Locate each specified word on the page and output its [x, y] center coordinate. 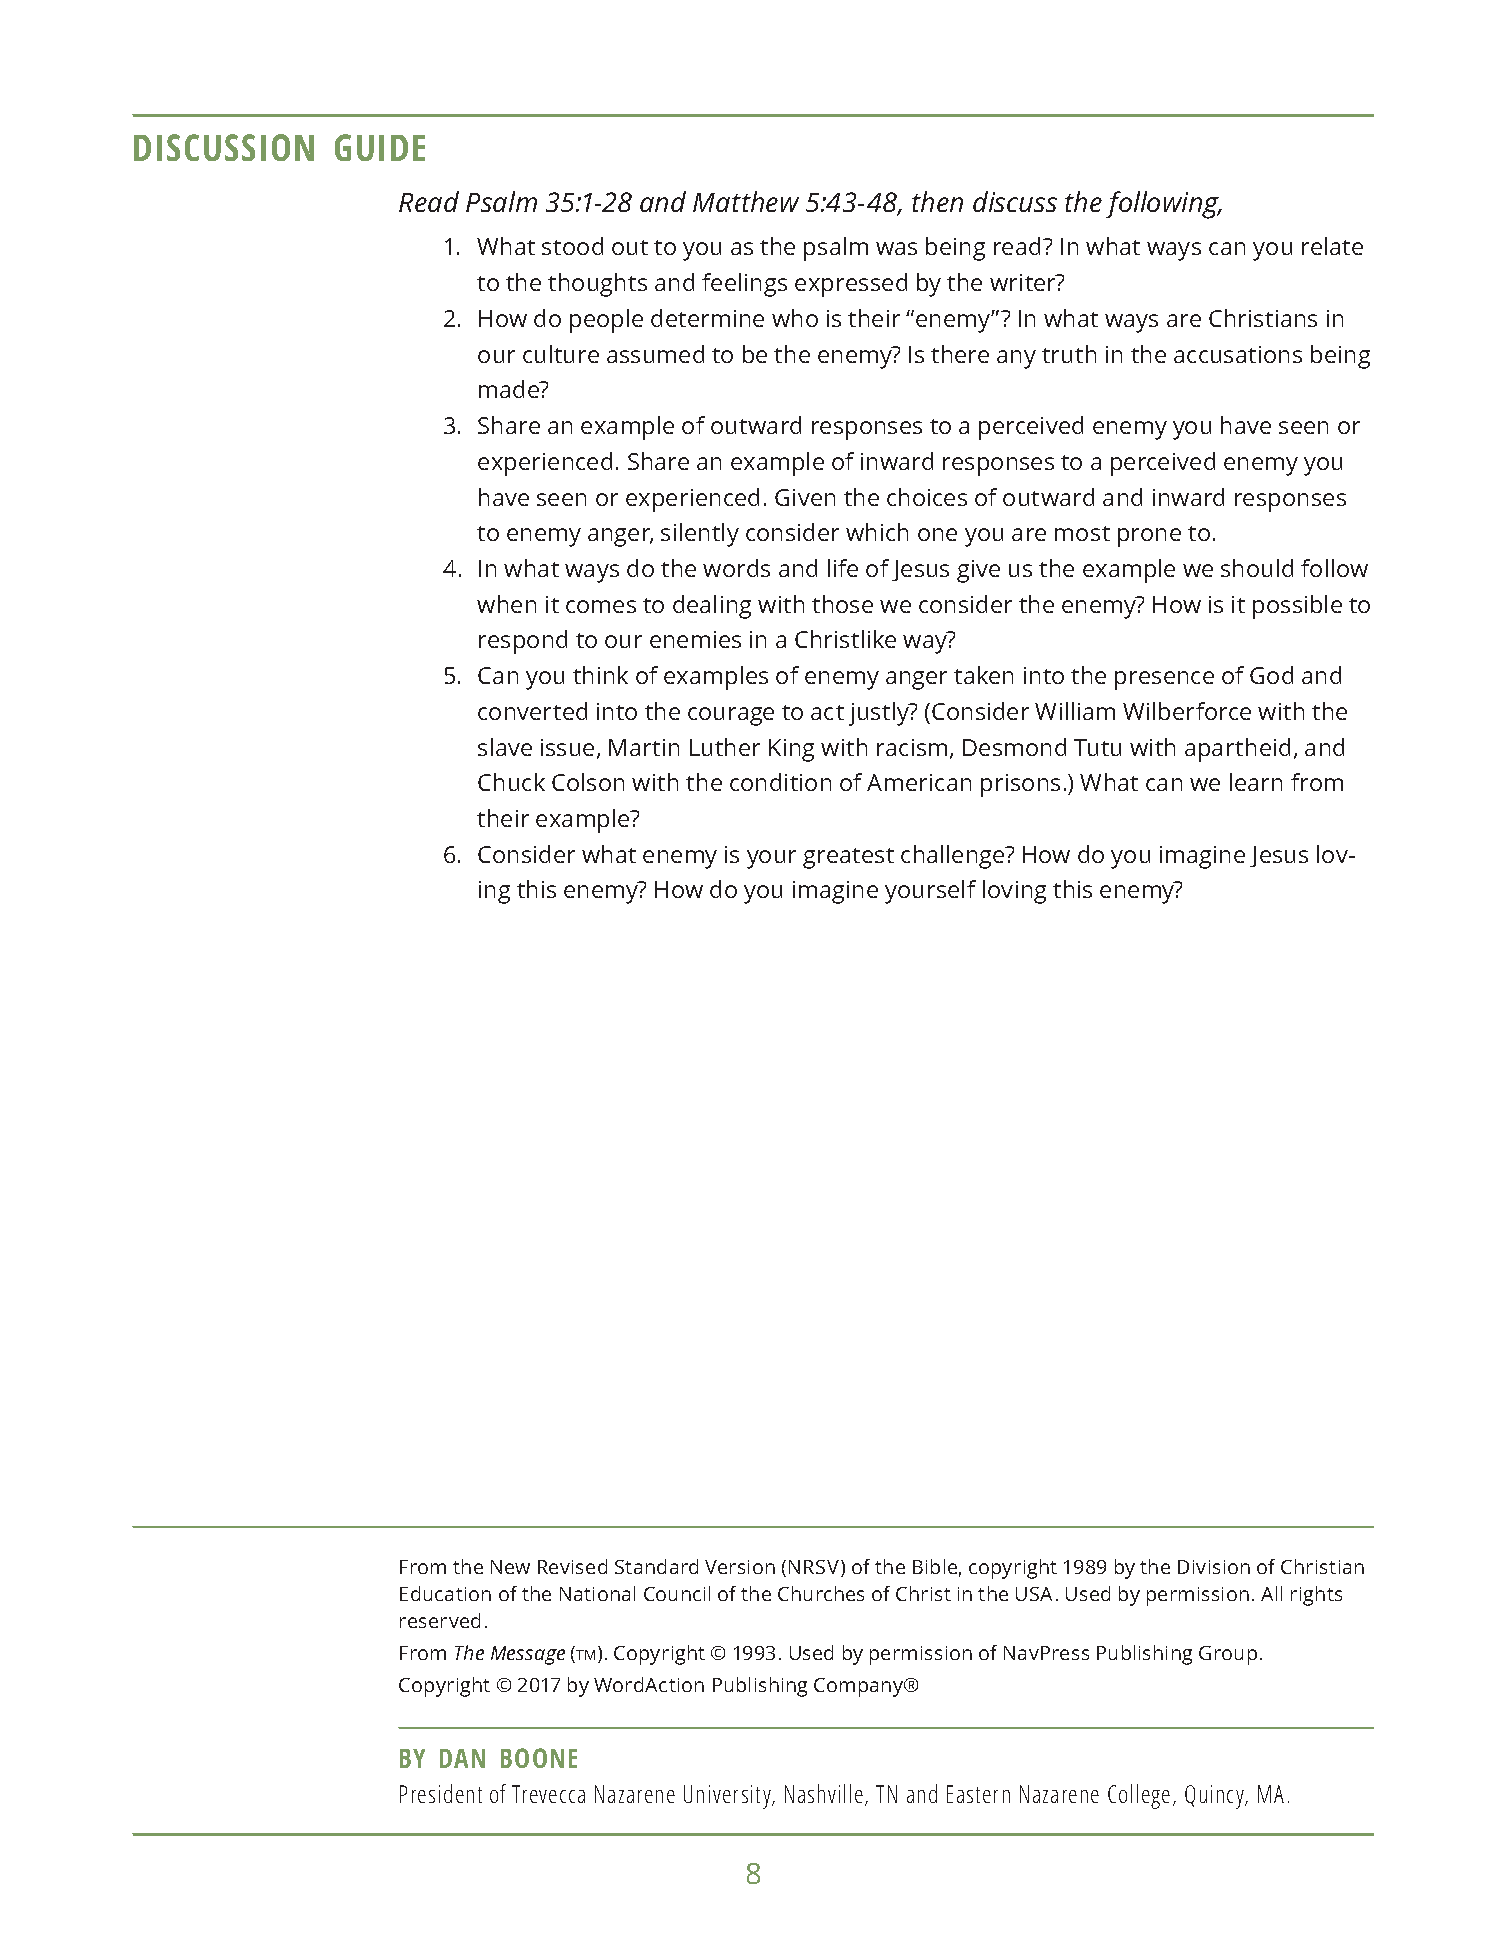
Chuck [511, 782]
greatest [848, 858]
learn [1256, 782]
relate [1332, 246]
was [896, 248]
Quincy [1216, 1797]
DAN [462, 1758]
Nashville [824, 1793]
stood [572, 246]
